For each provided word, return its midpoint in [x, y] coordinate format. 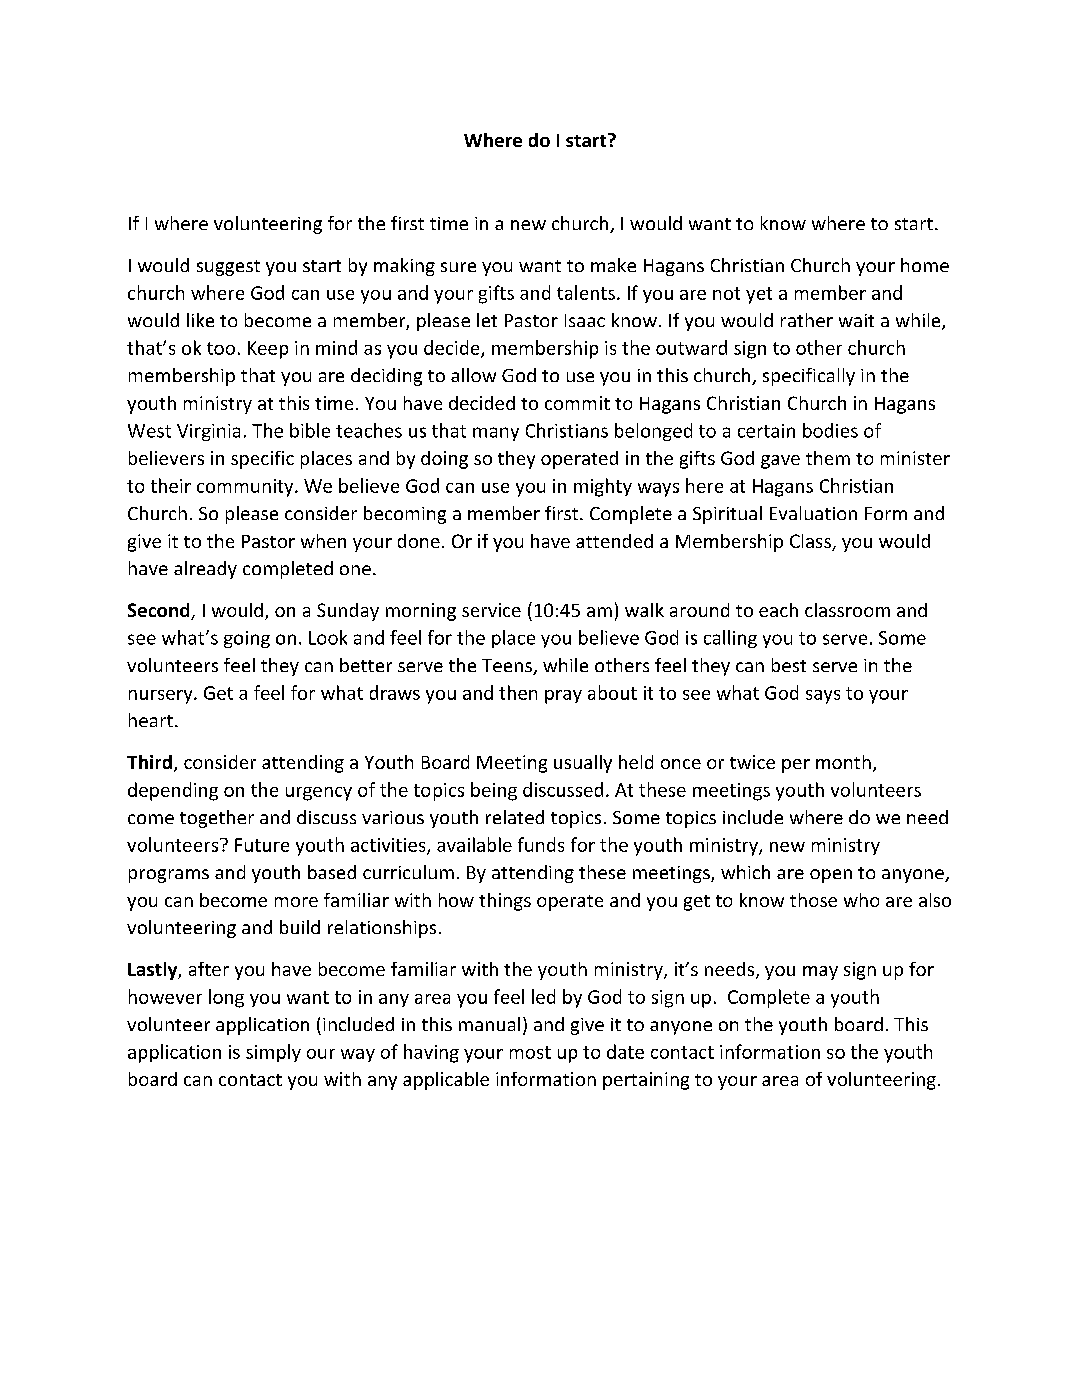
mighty [603, 487]
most [530, 1052]
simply [273, 1053]
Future [262, 845]
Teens [508, 667]
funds [541, 844]
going [247, 639]
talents [586, 292]
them [828, 458]
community [246, 488]
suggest [228, 268]
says [823, 697]
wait [856, 320]
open [831, 876]
